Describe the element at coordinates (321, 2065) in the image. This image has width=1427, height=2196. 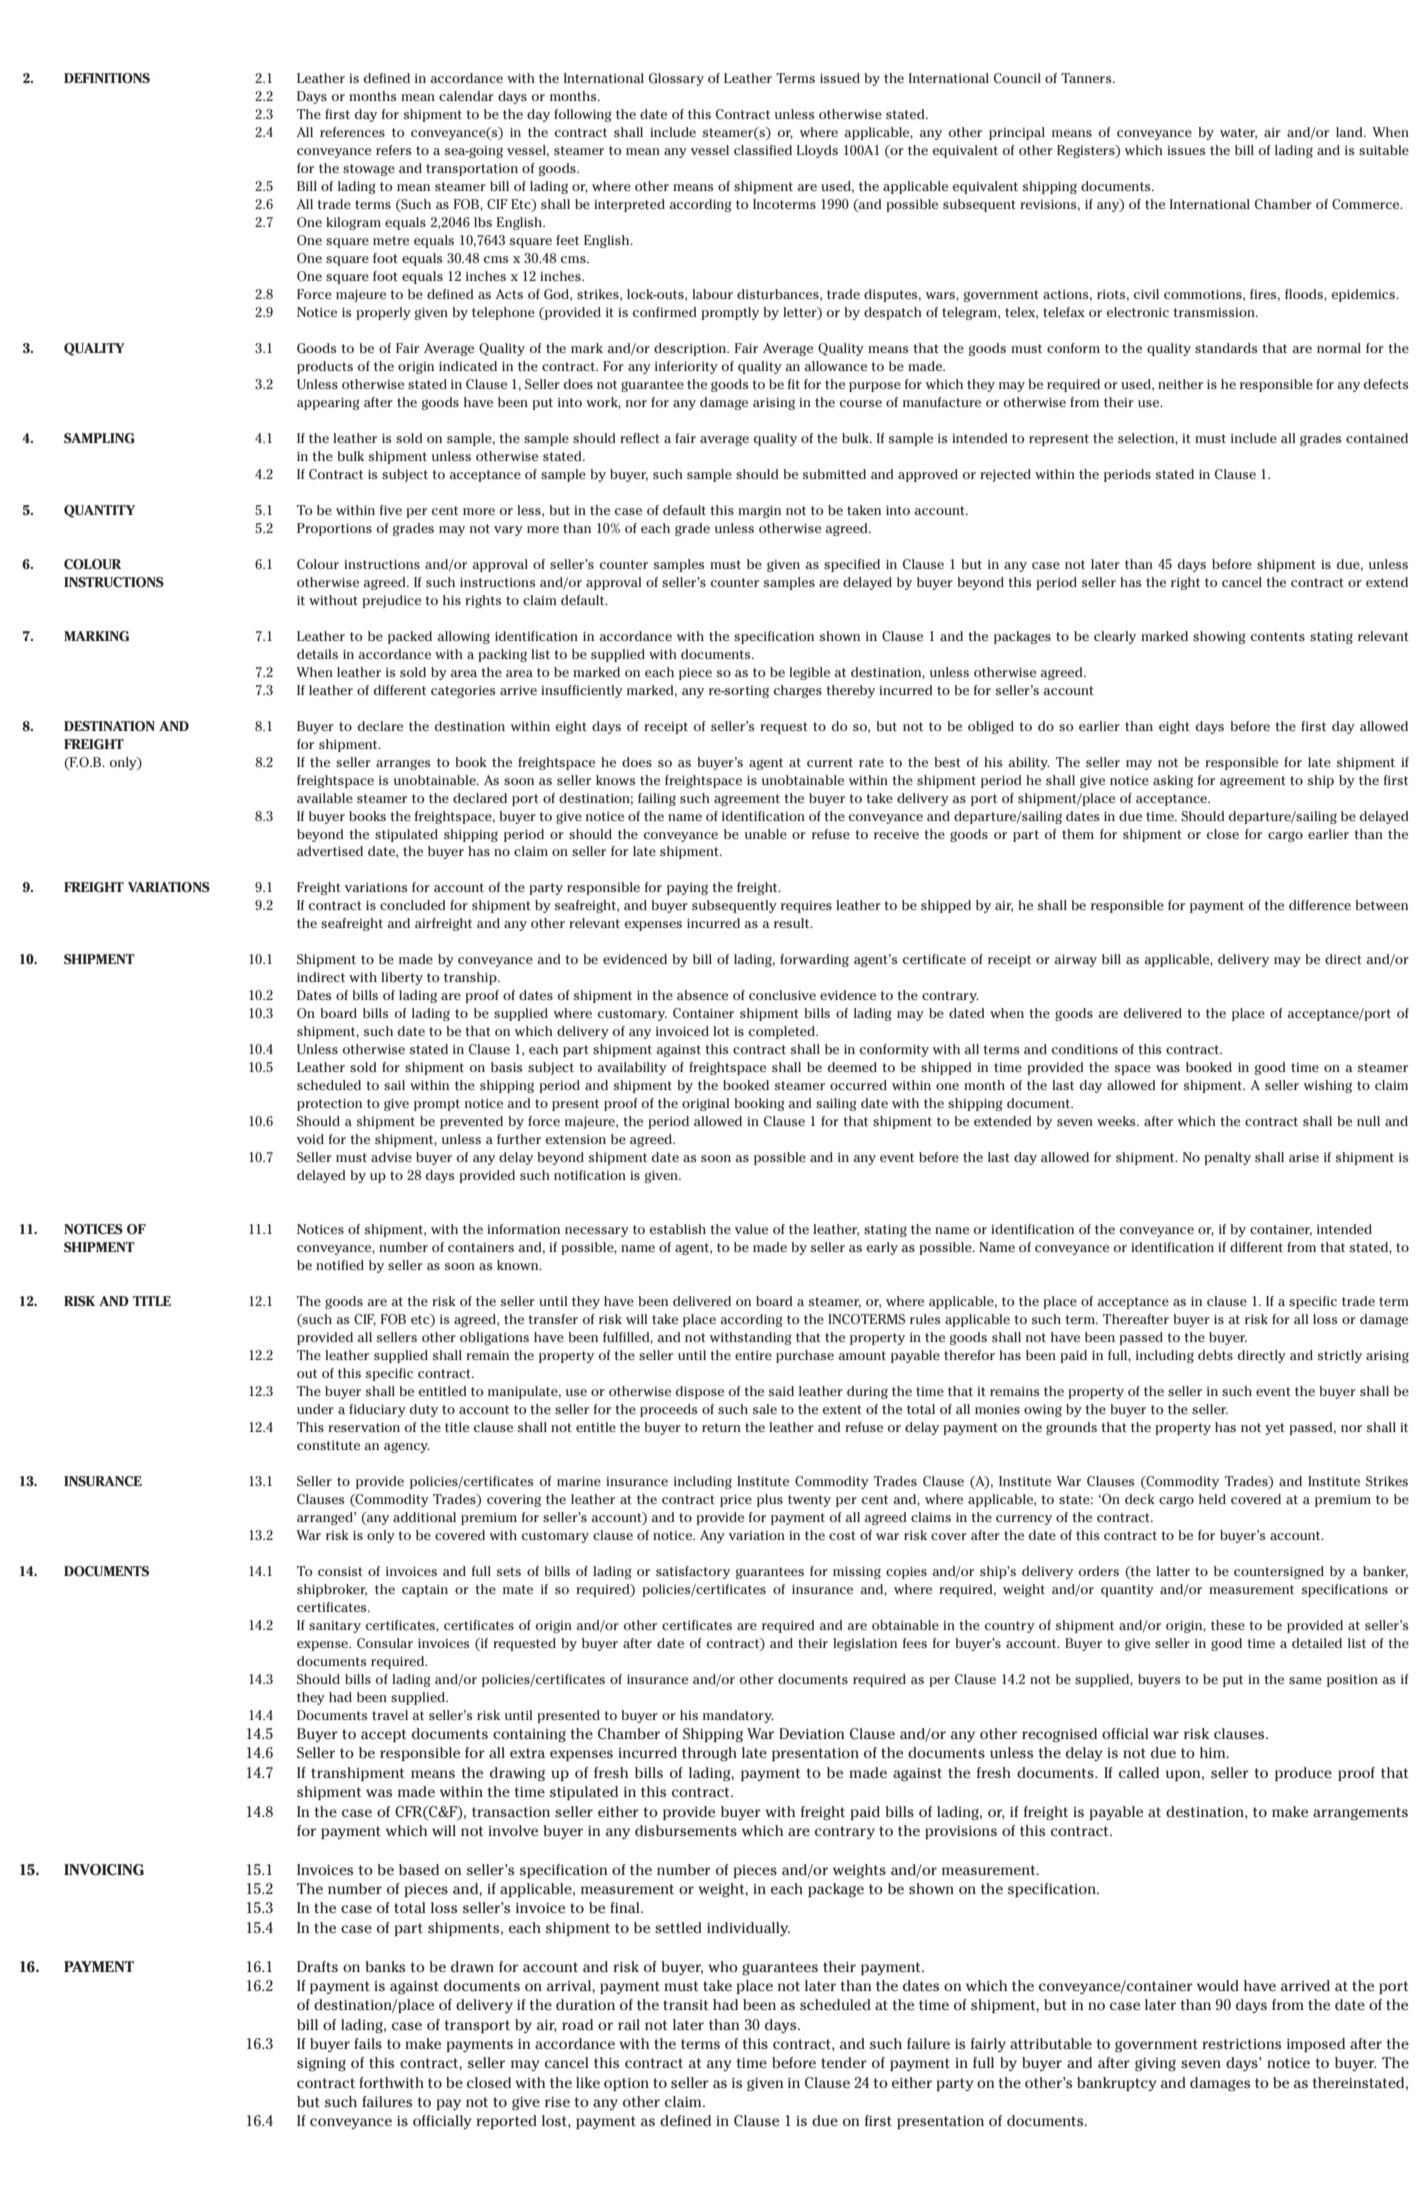
I see `signing` at that location.
